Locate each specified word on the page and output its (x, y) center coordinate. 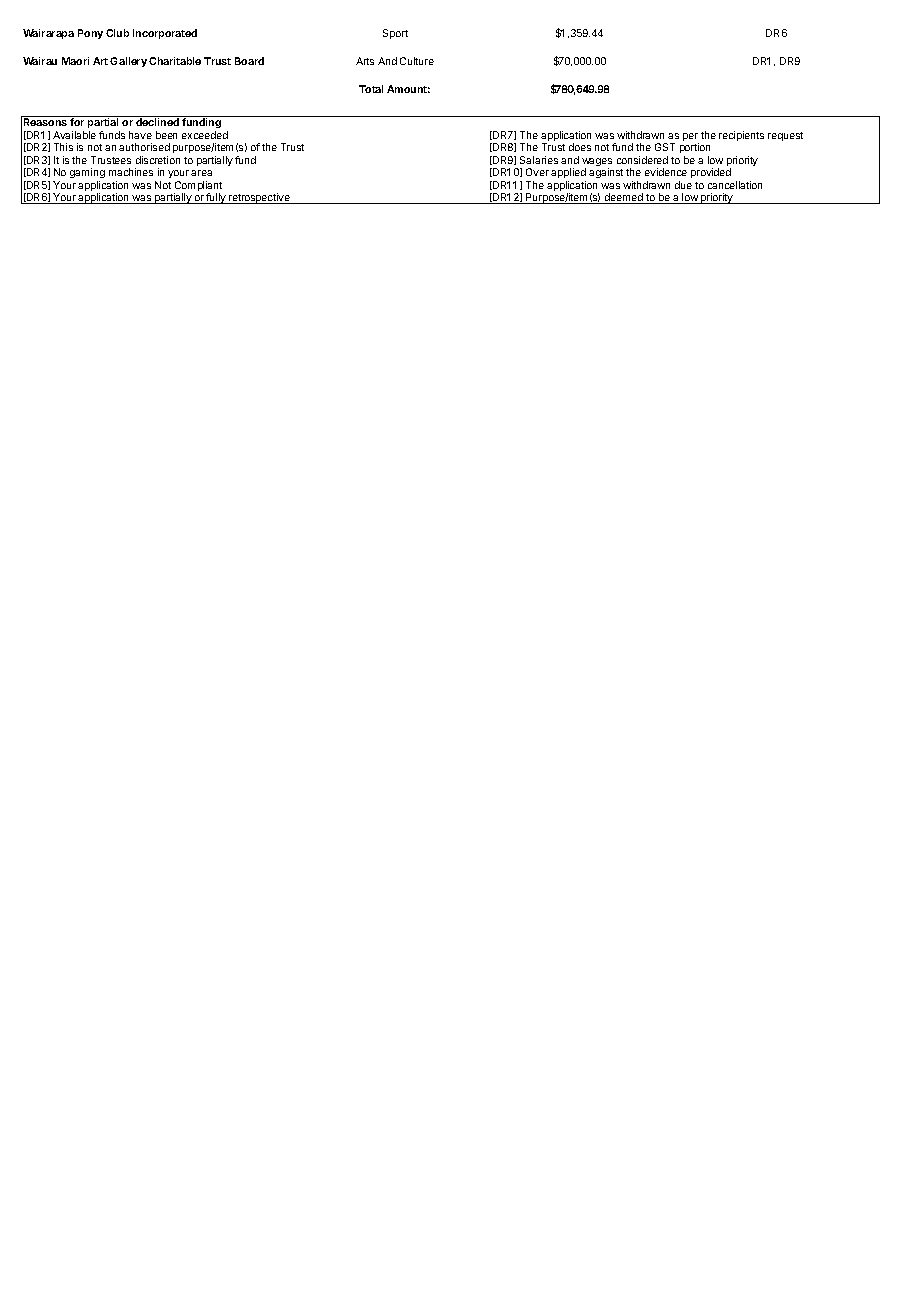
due (683, 185)
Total (371, 89)
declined (157, 121)
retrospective (259, 198)
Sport (395, 34)
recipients (741, 136)
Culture (417, 61)
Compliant (198, 187)
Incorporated (165, 34)
